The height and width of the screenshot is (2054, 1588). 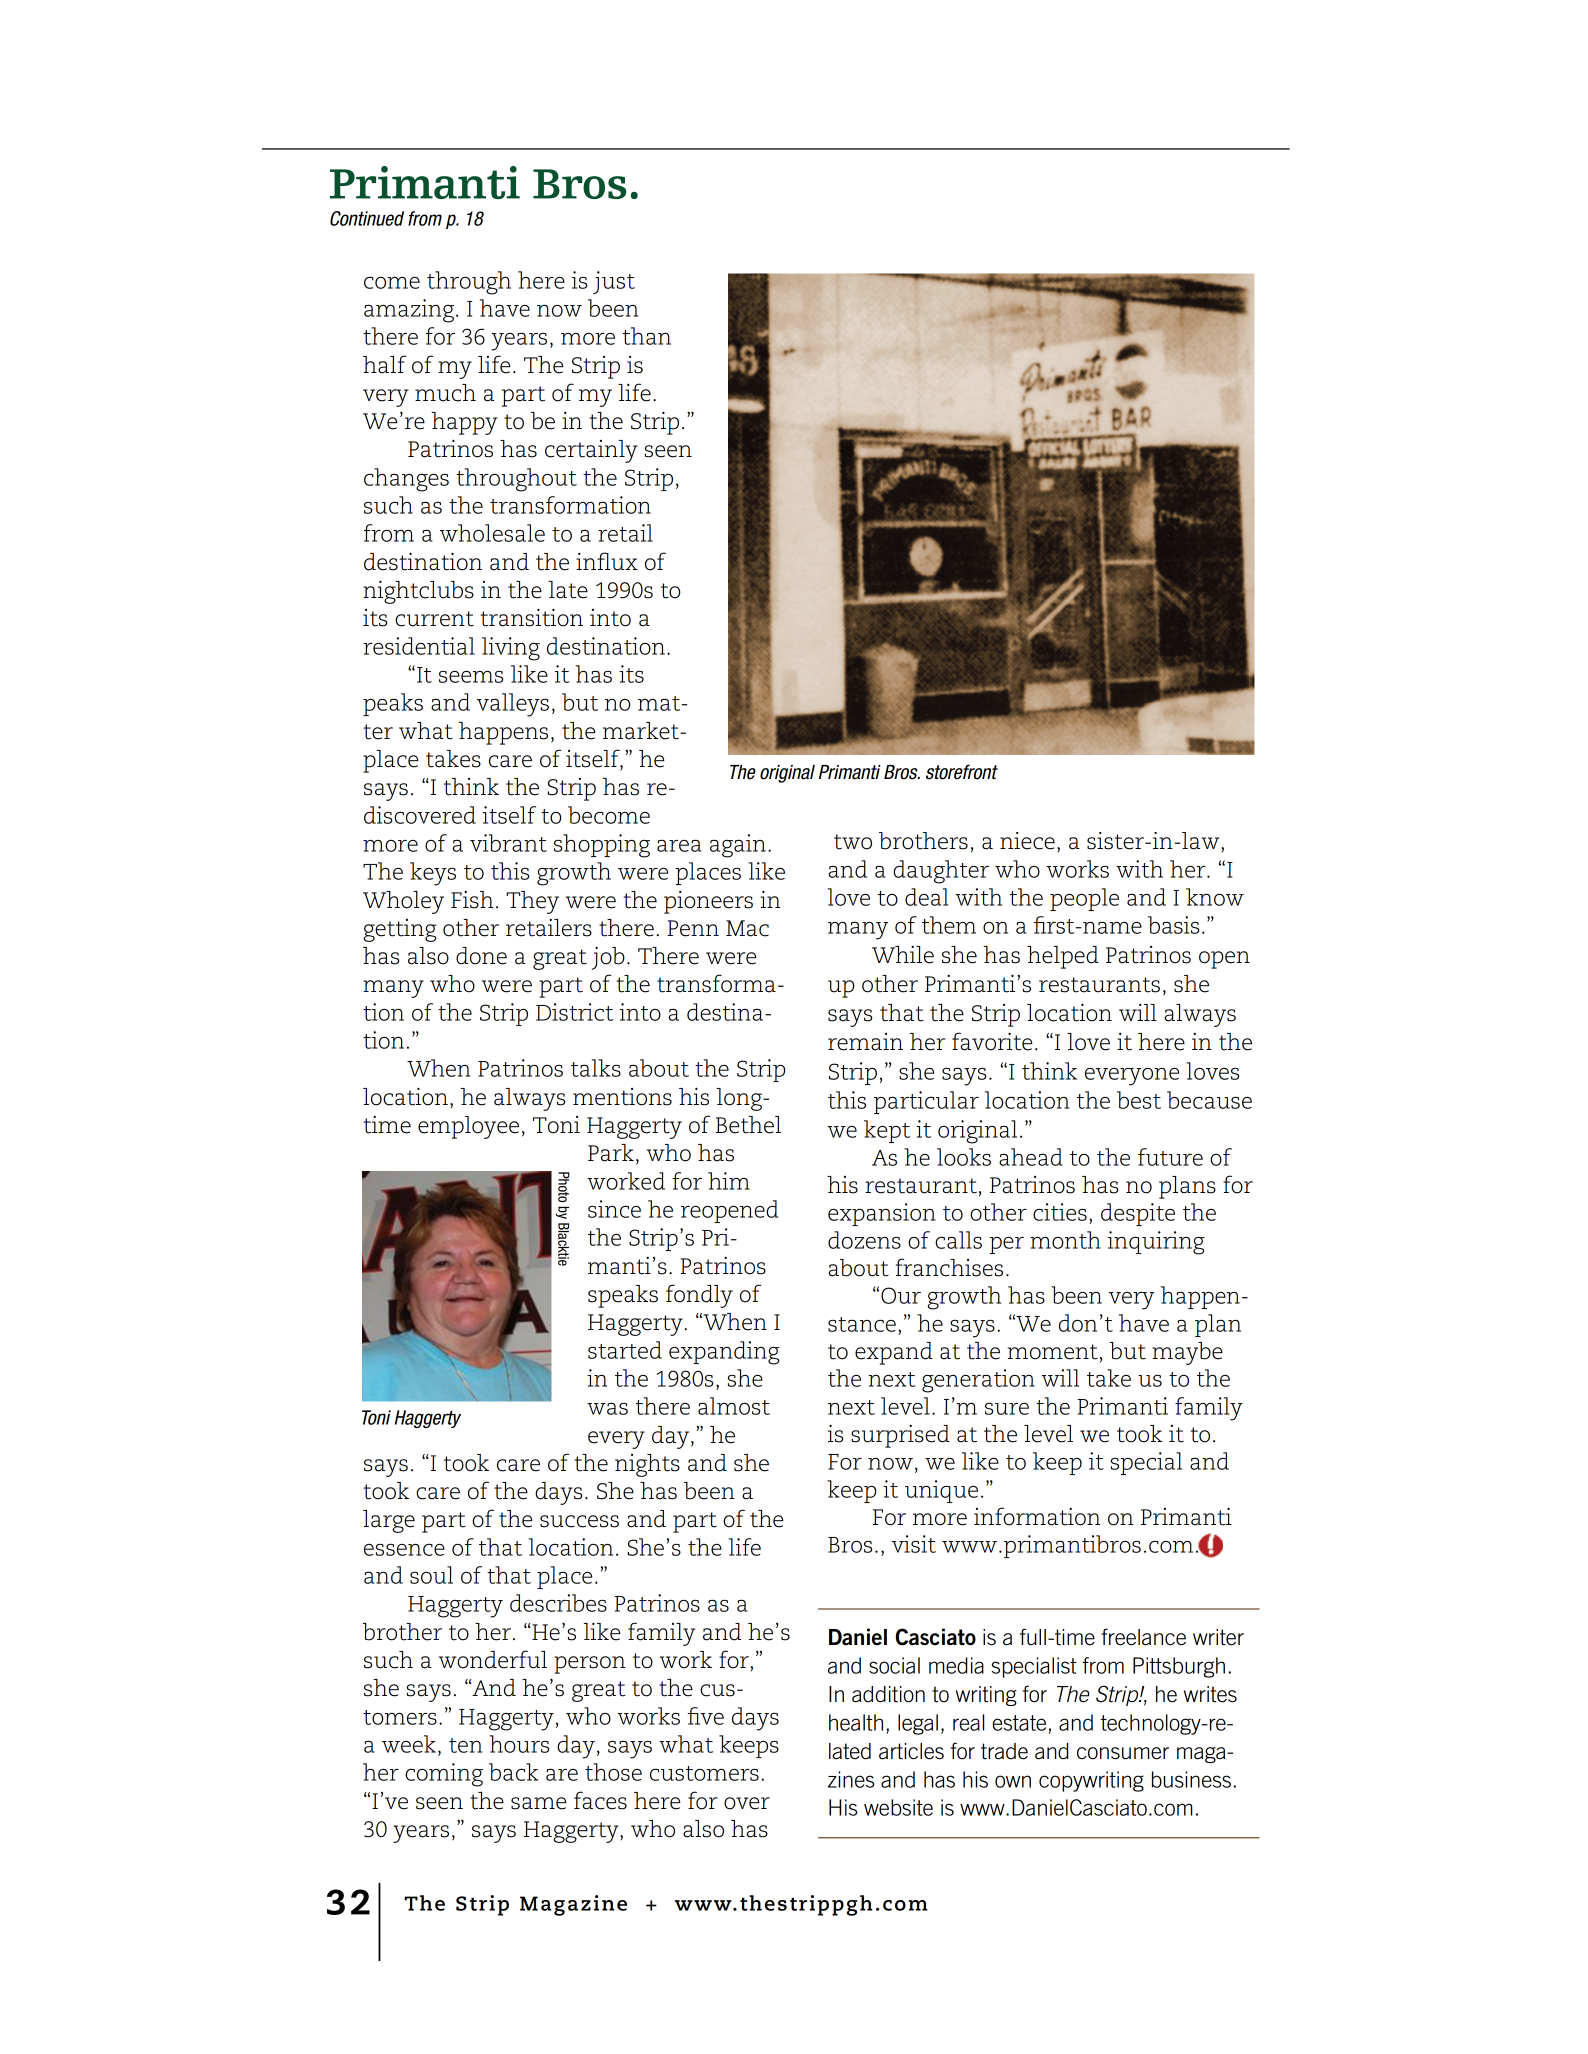 What do you see at coordinates (856, 1722) in the screenshot?
I see `health` at bounding box center [856, 1722].
